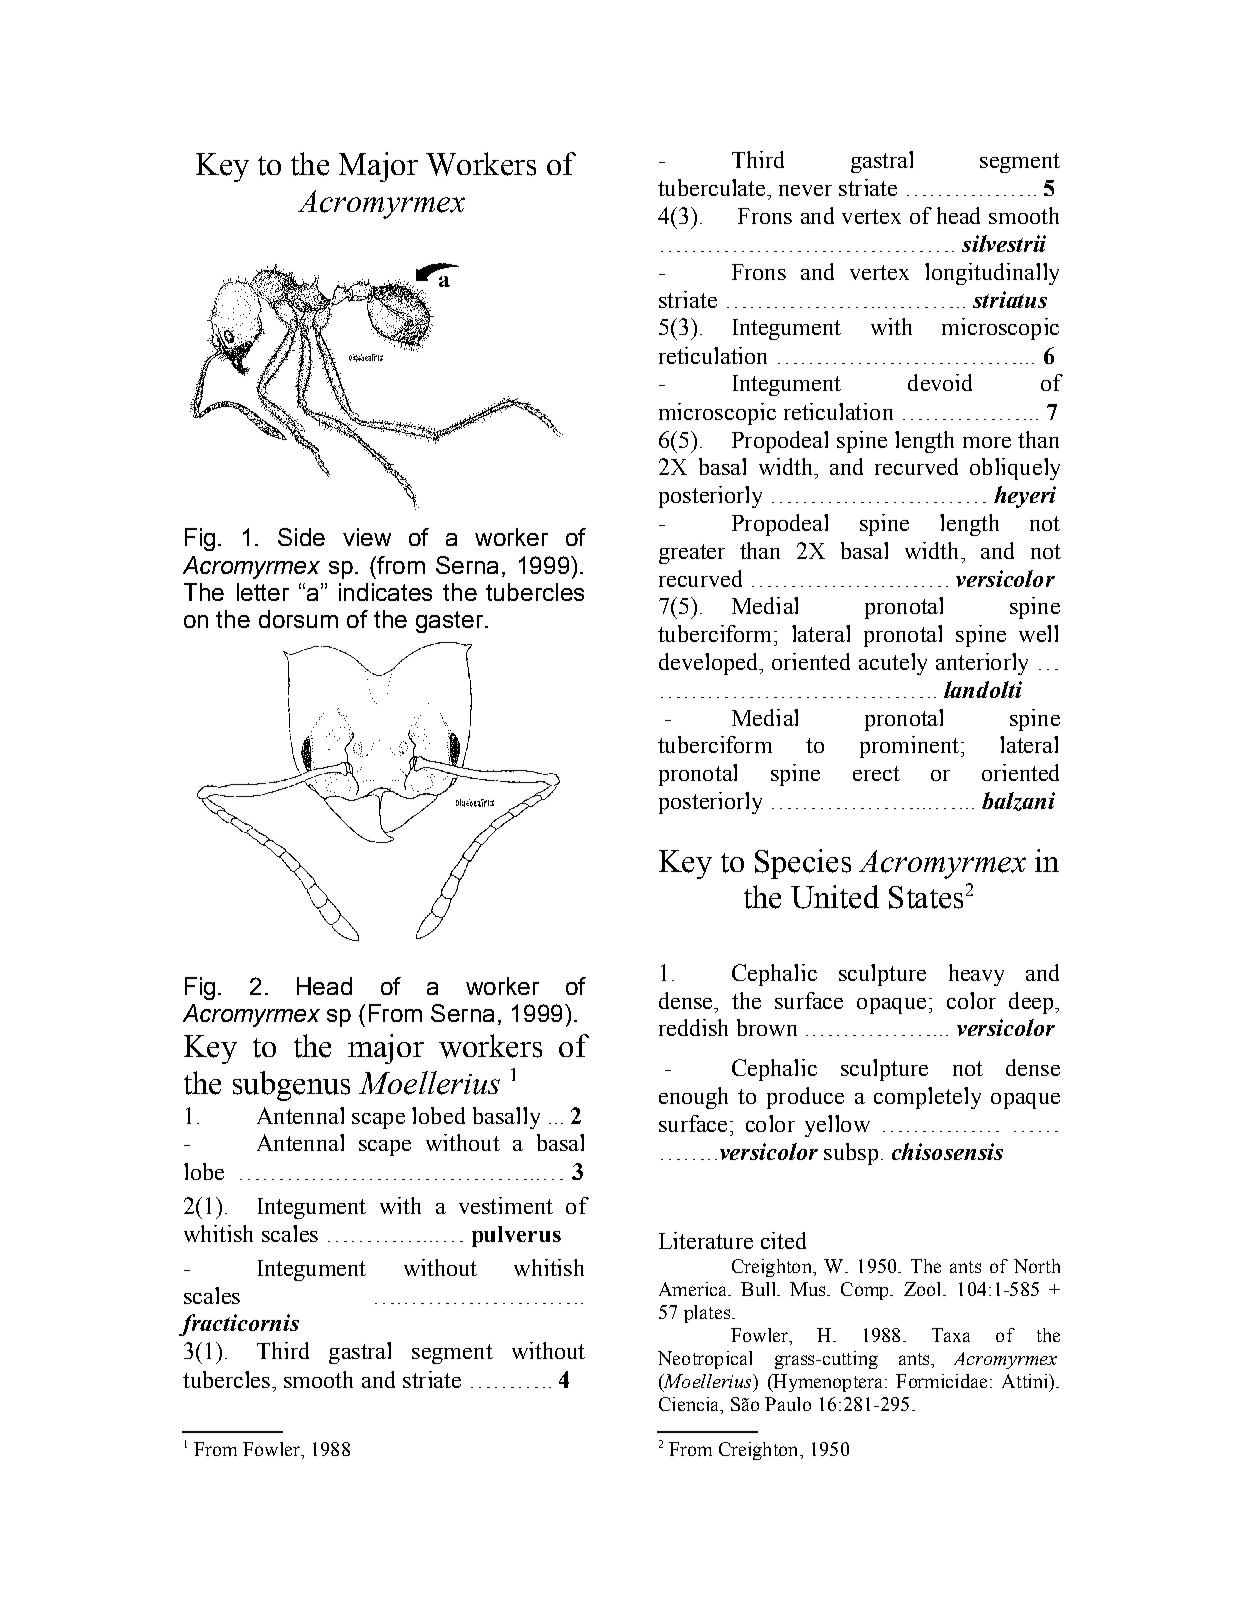 The height and width of the screenshot is (1607, 1242). I want to click on dorsum, so click(298, 619).
